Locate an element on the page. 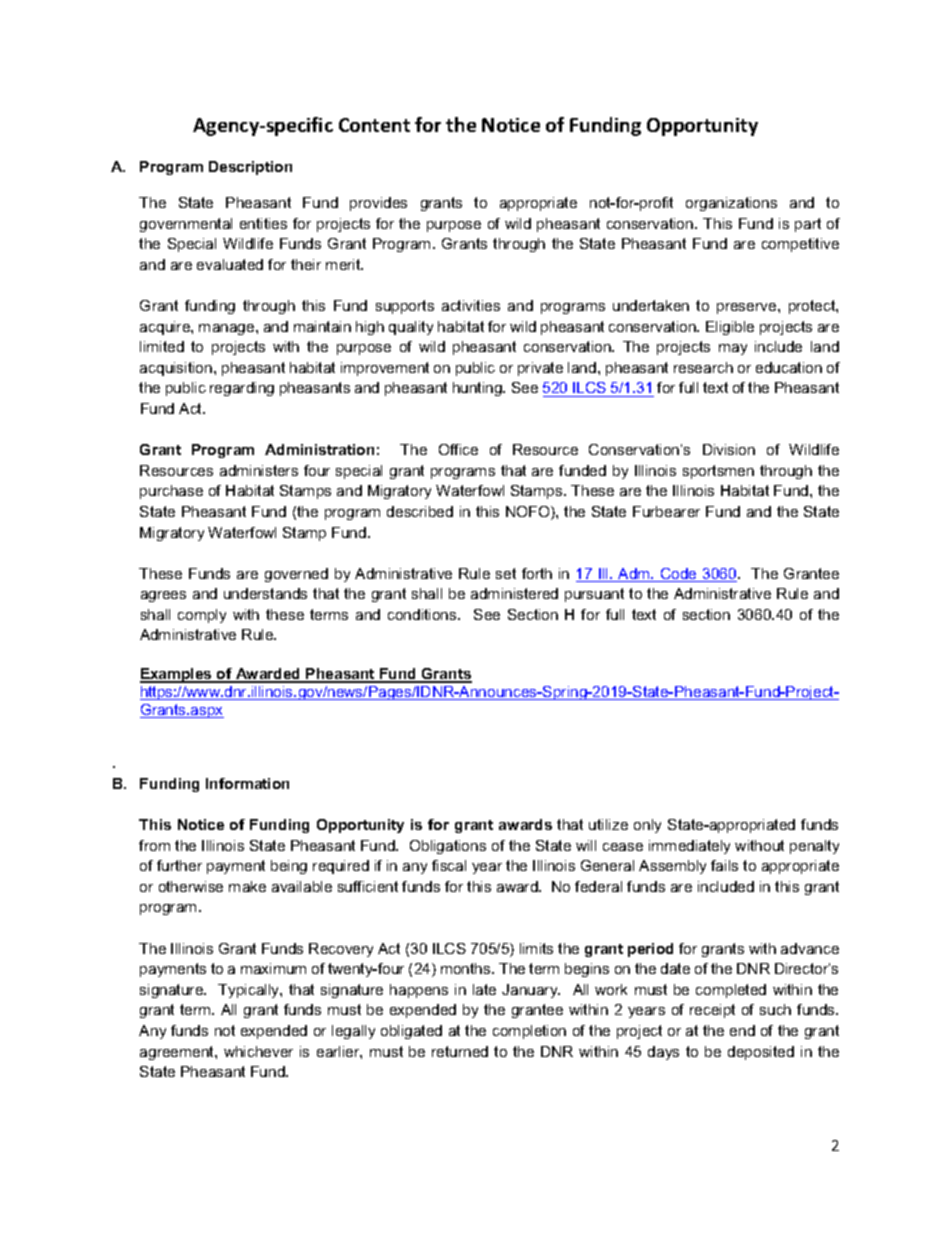 Image resolution: width=952 pixels, height=1233 pixels. immediately is located at coordinates (689, 847).
